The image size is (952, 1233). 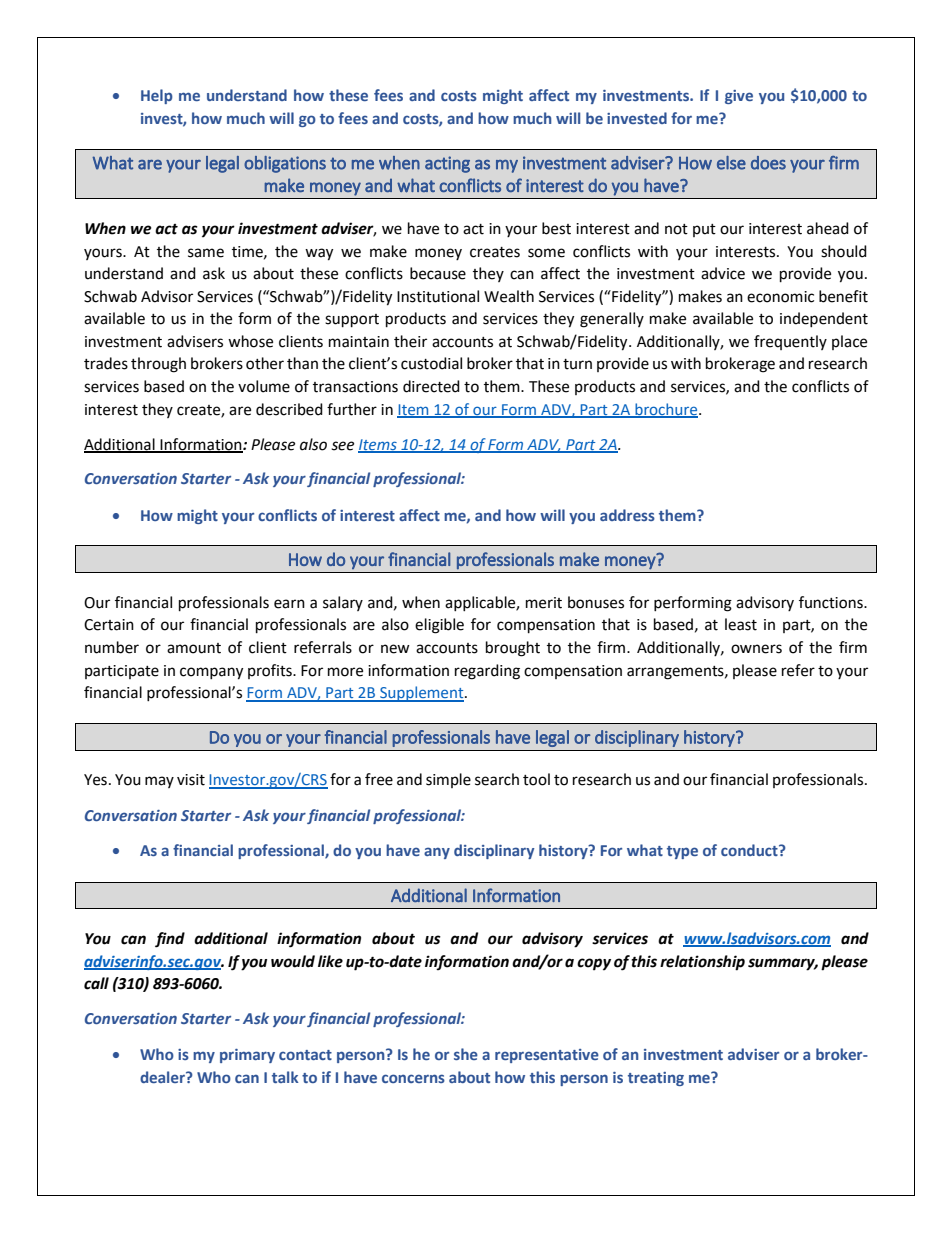 What do you see at coordinates (656, 1079) in the image?
I see `treating` at bounding box center [656, 1079].
